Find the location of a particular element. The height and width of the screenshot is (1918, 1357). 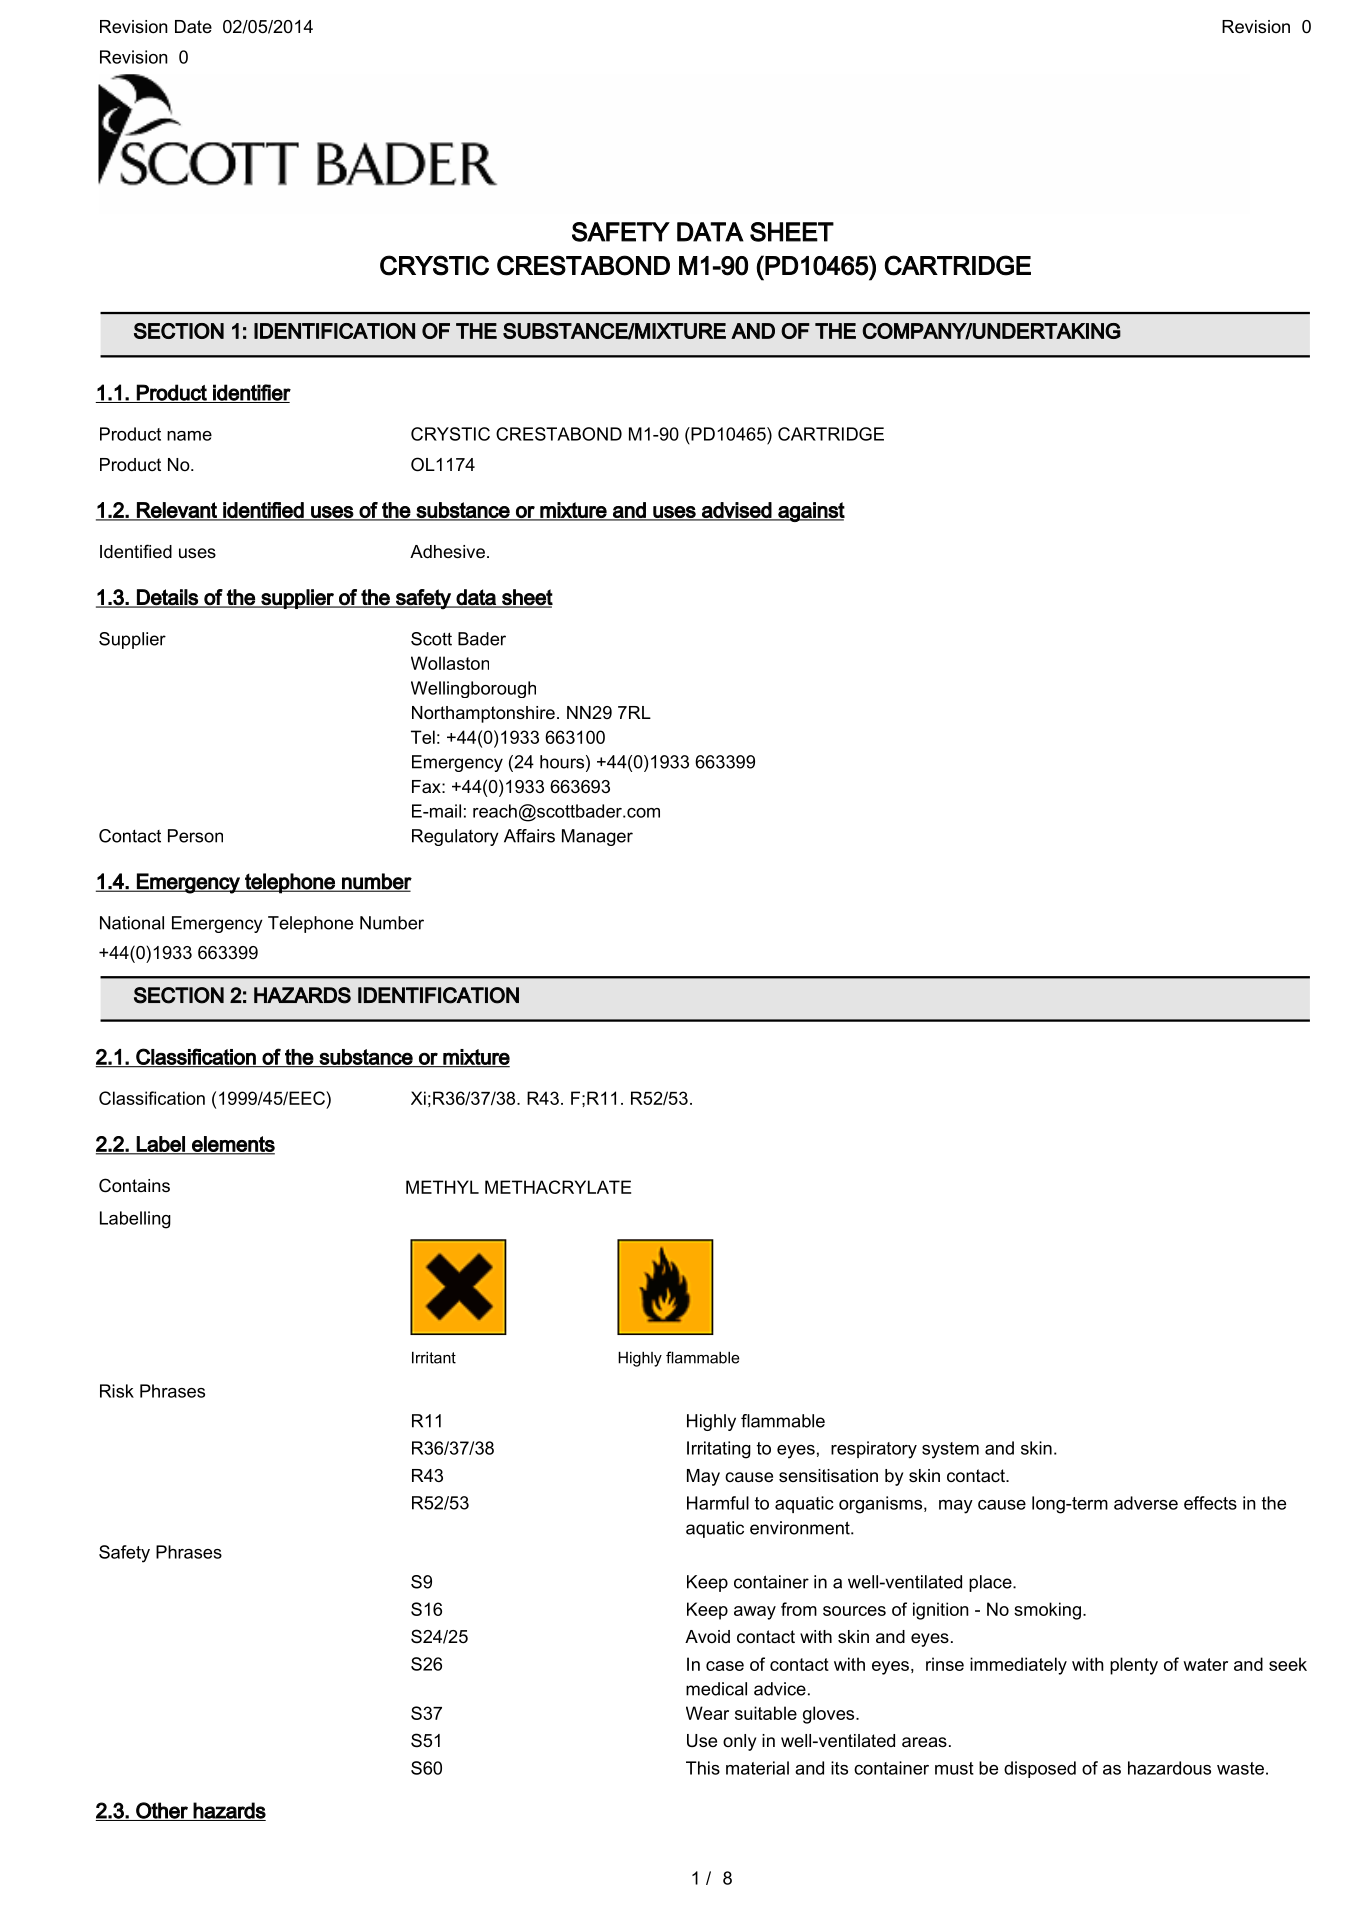

Risk is located at coordinates (117, 1391).
